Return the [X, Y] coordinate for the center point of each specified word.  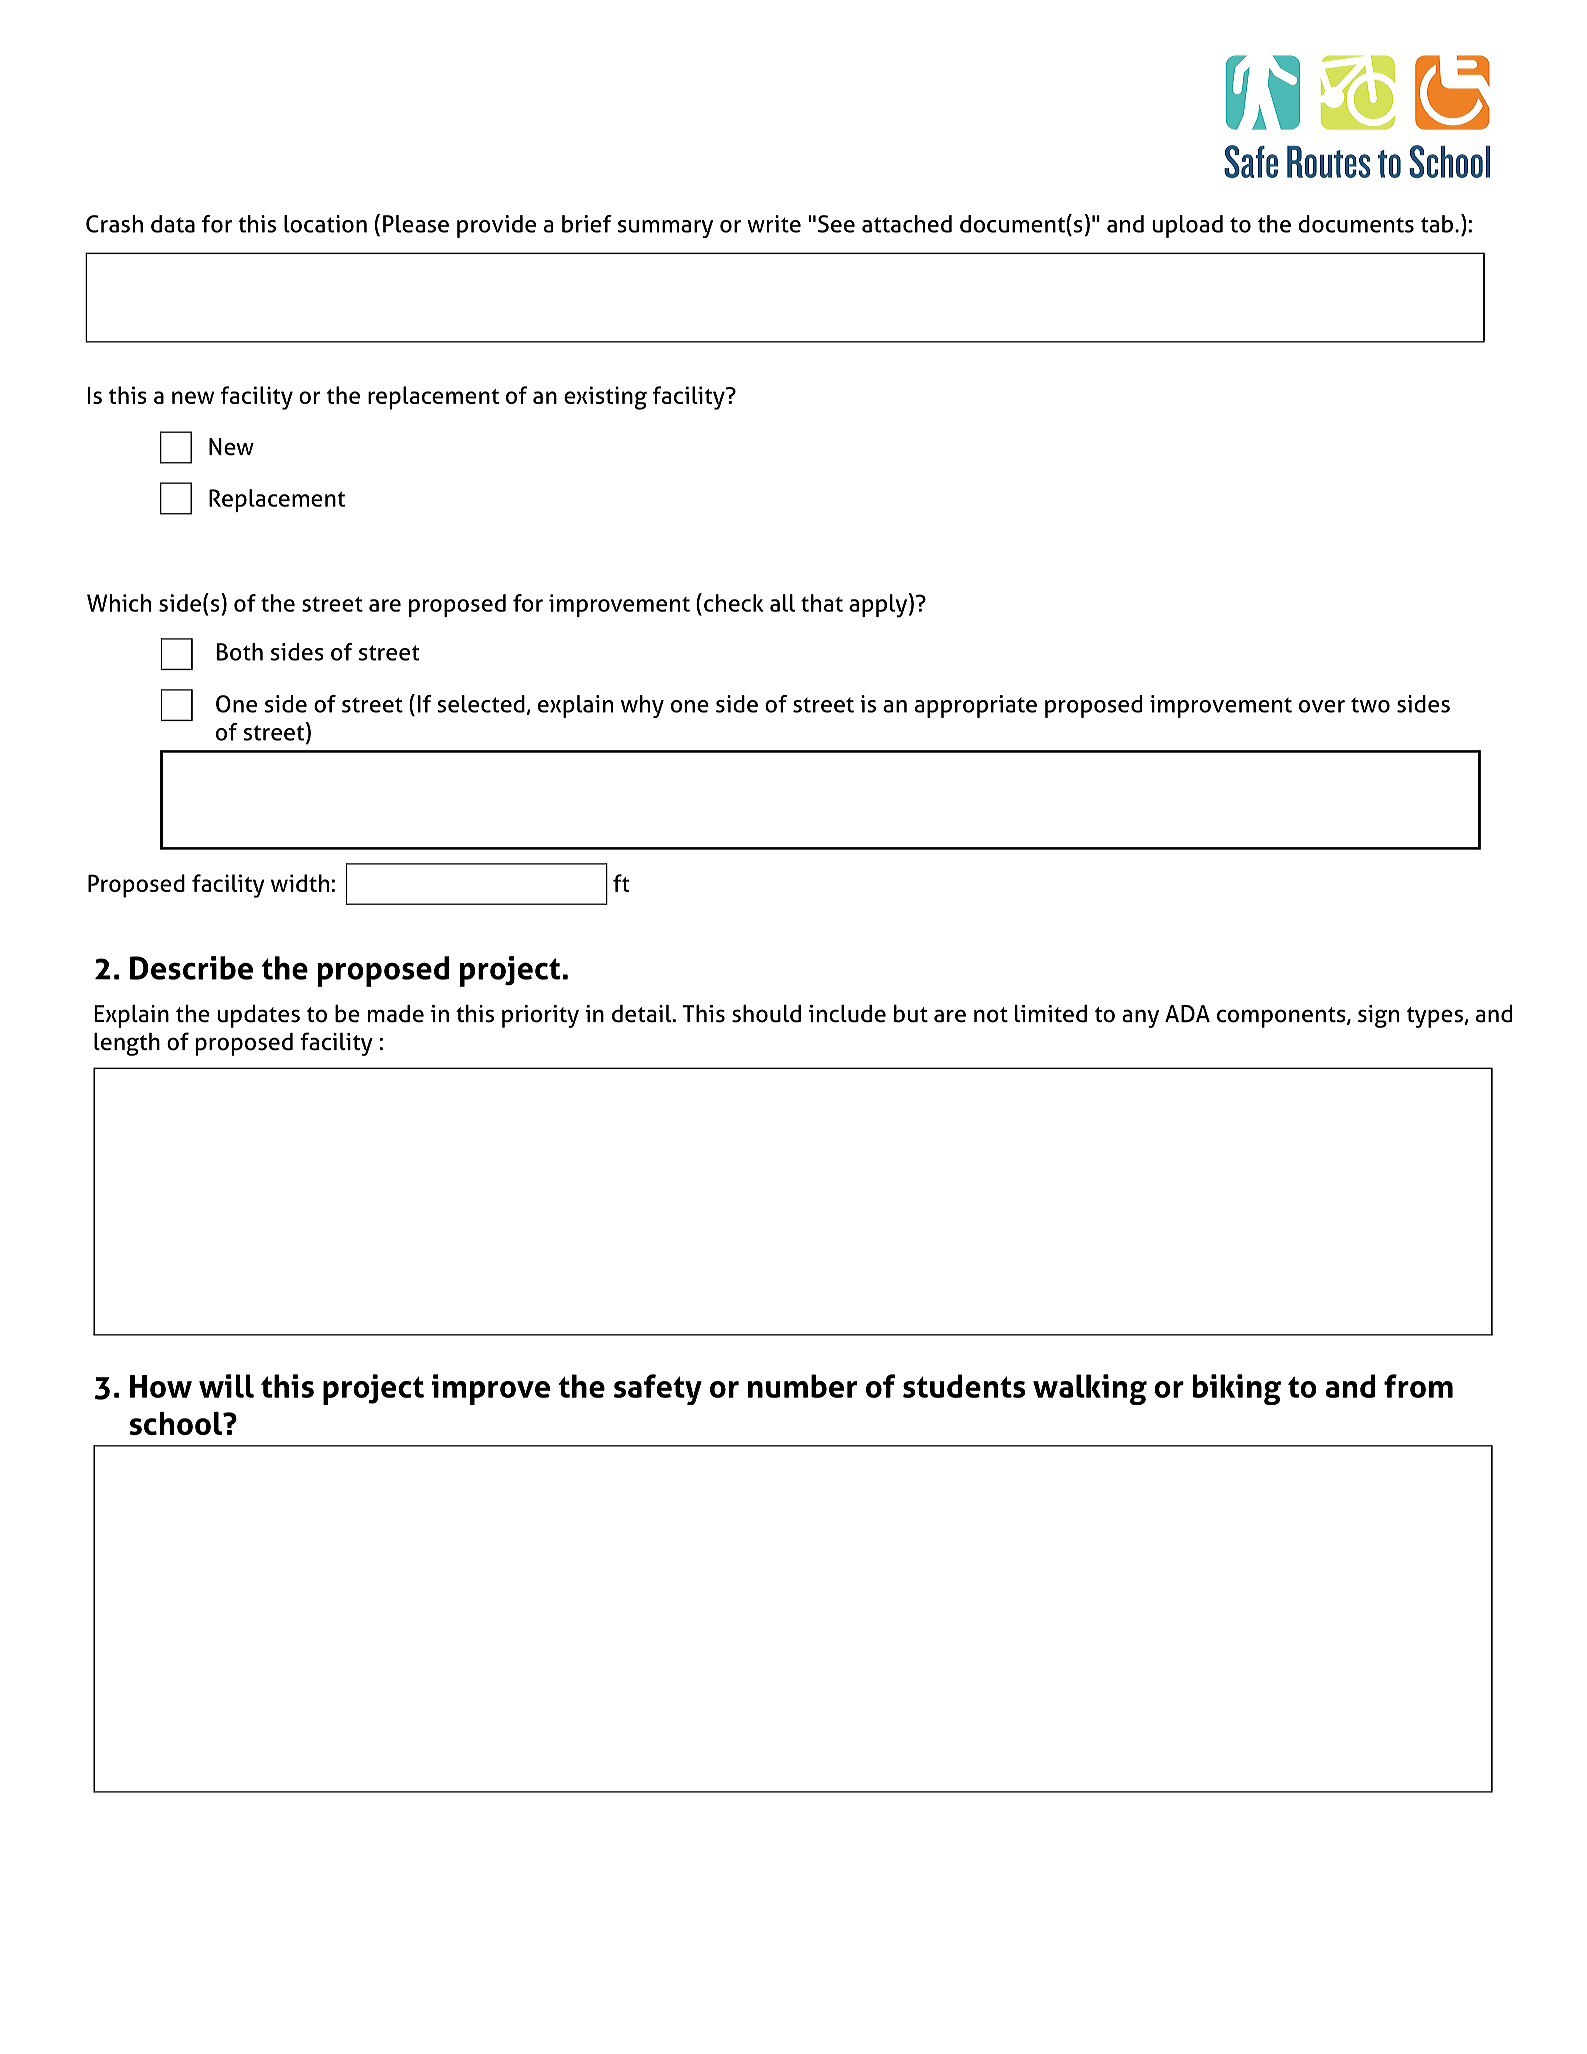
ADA [1187, 1014]
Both [240, 652]
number [802, 1386]
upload [1187, 226]
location [325, 224]
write [774, 224]
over [1322, 706]
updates [258, 1016]
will [226, 1386]
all [782, 603]
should [766, 1014]
